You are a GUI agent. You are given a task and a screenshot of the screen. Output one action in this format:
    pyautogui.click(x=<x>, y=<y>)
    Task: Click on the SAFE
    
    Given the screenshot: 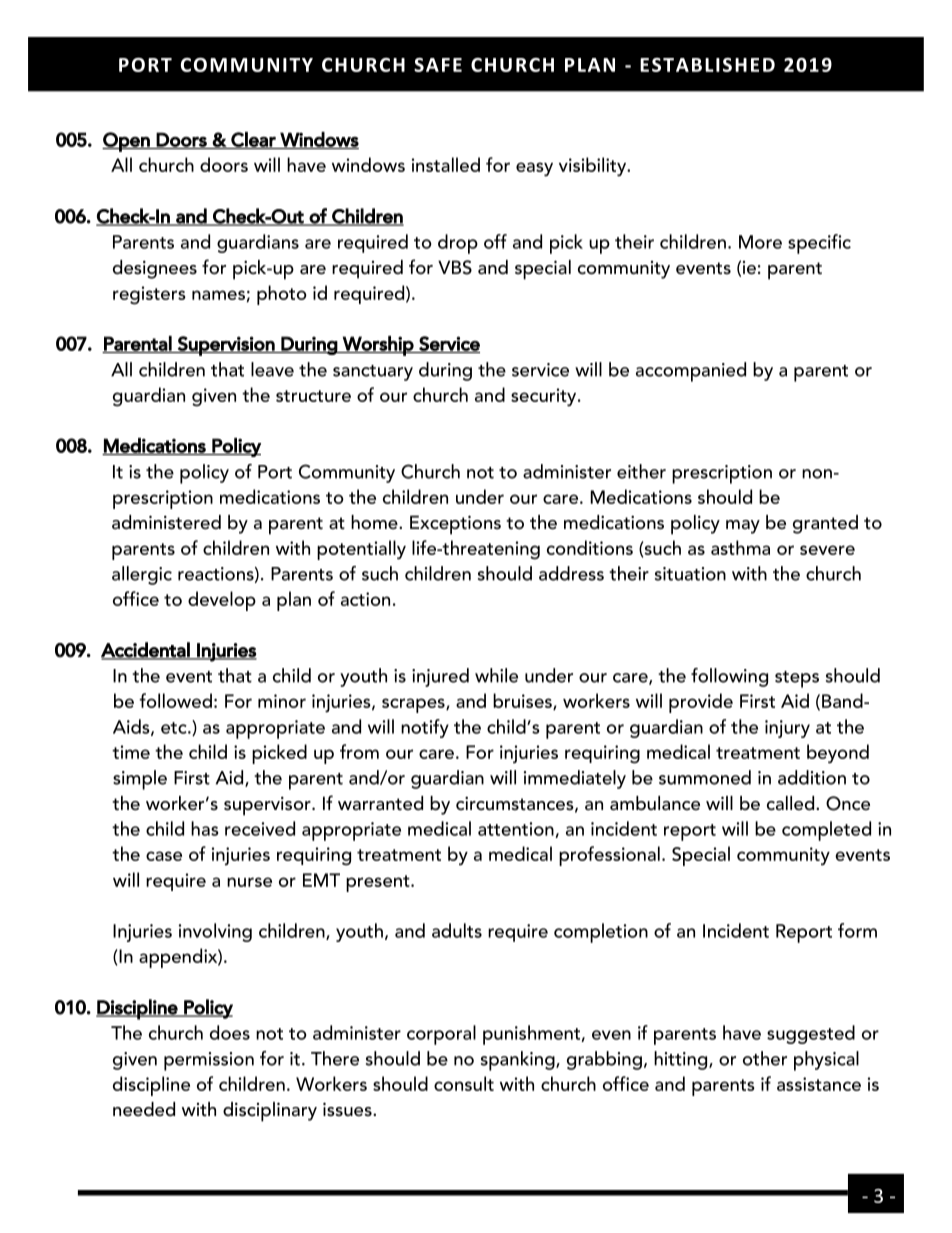 What is the action you would take?
    pyautogui.click(x=438, y=65)
